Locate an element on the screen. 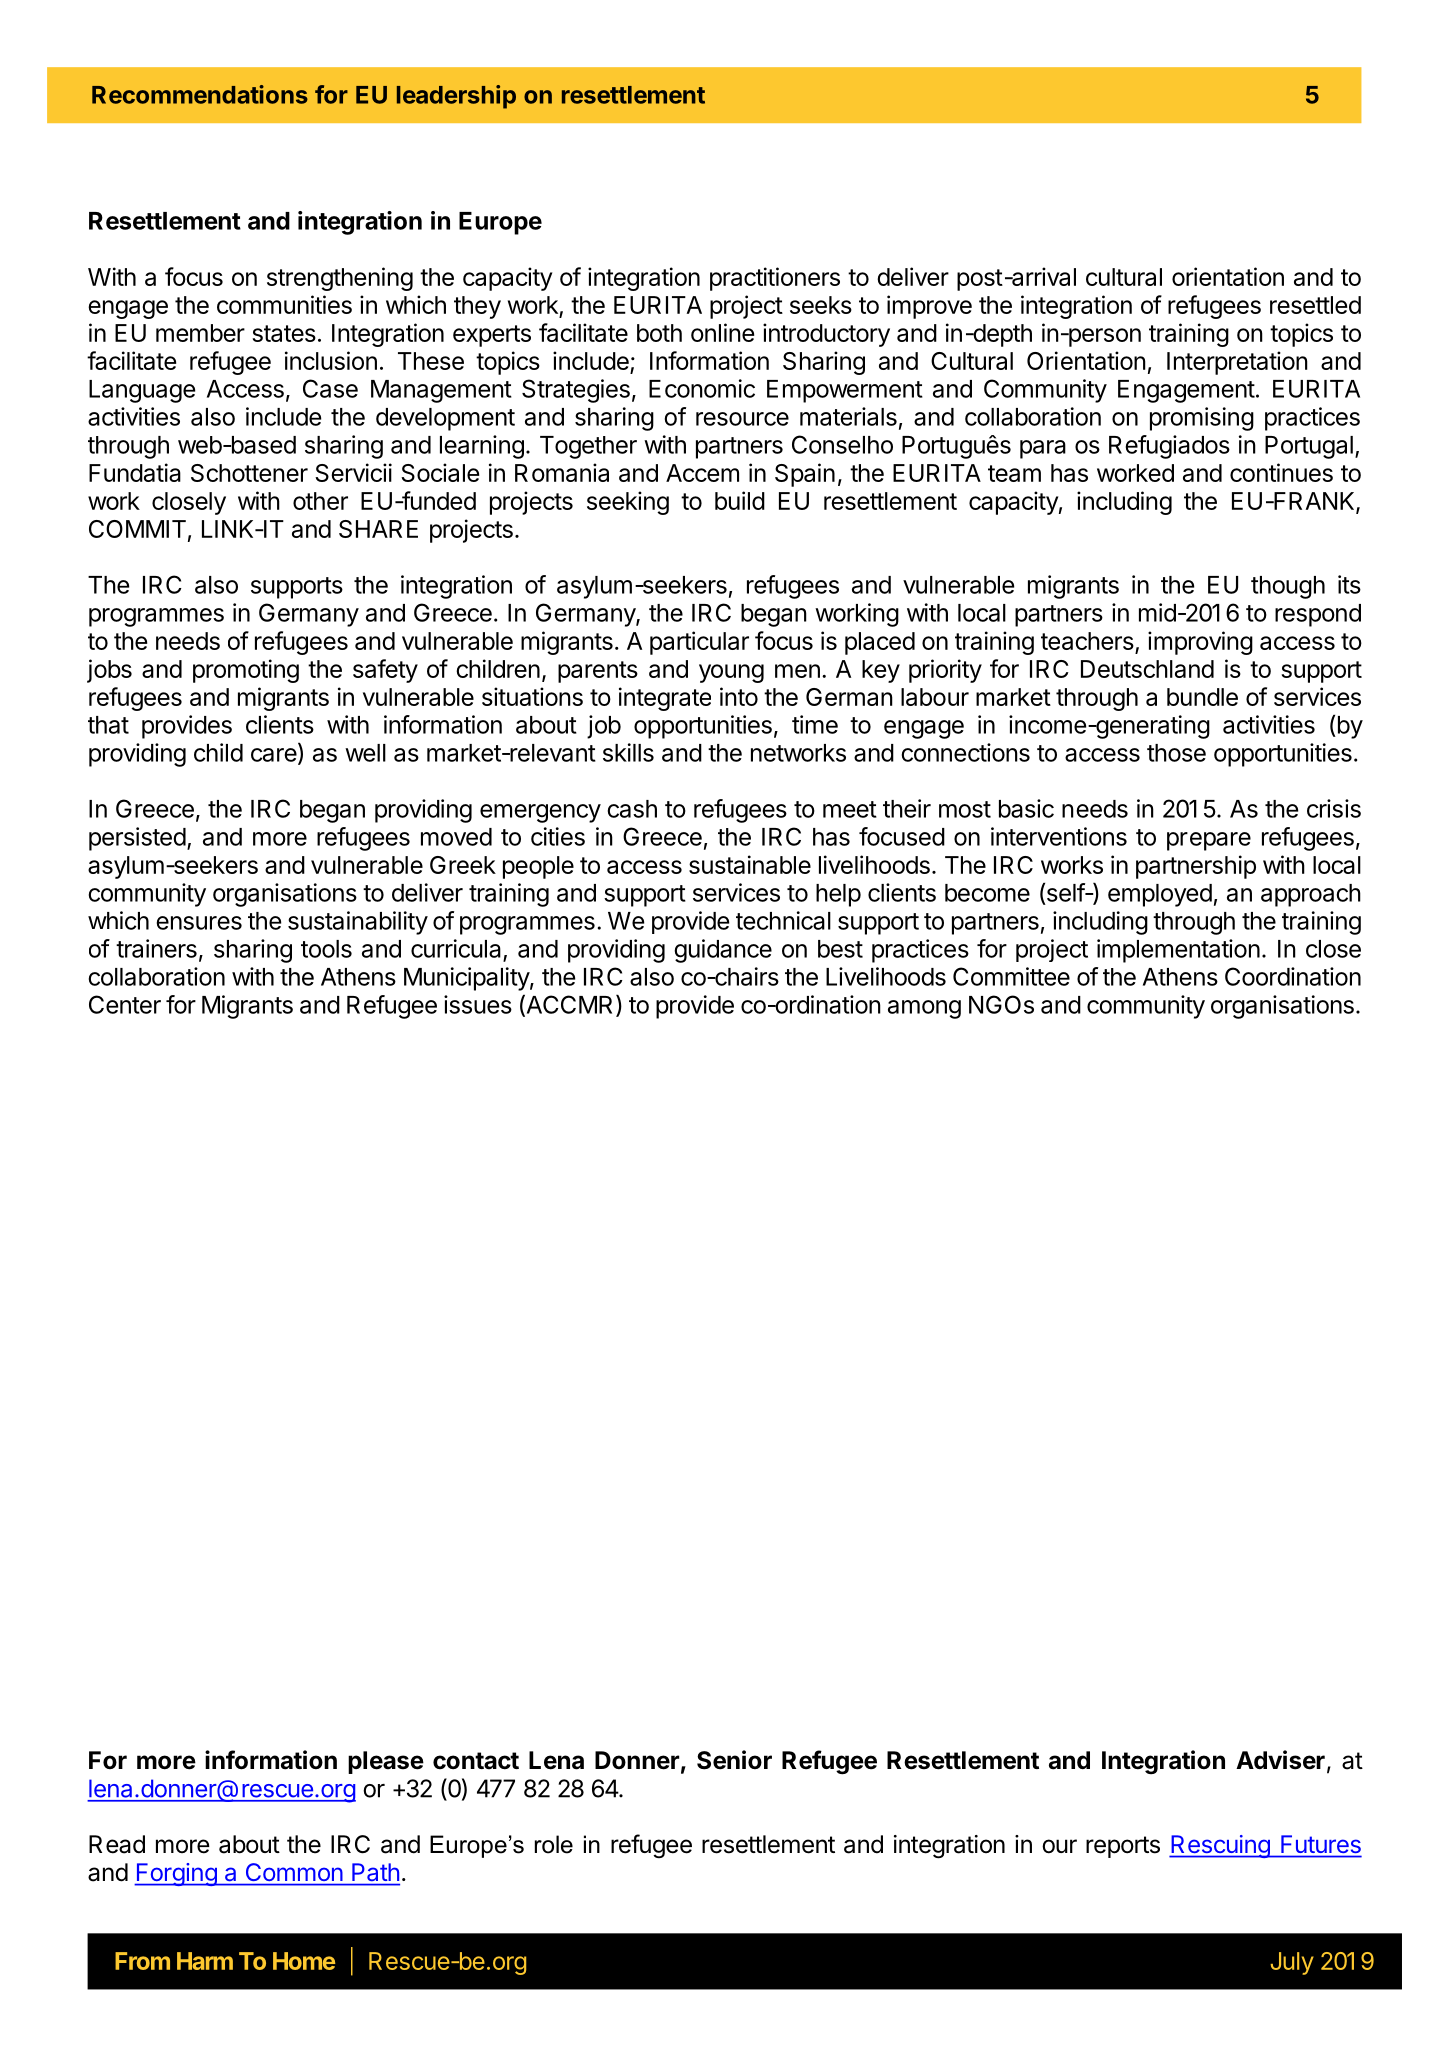 The image size is (1449, 2049). practitioners is located at coordinates (775, 279).
